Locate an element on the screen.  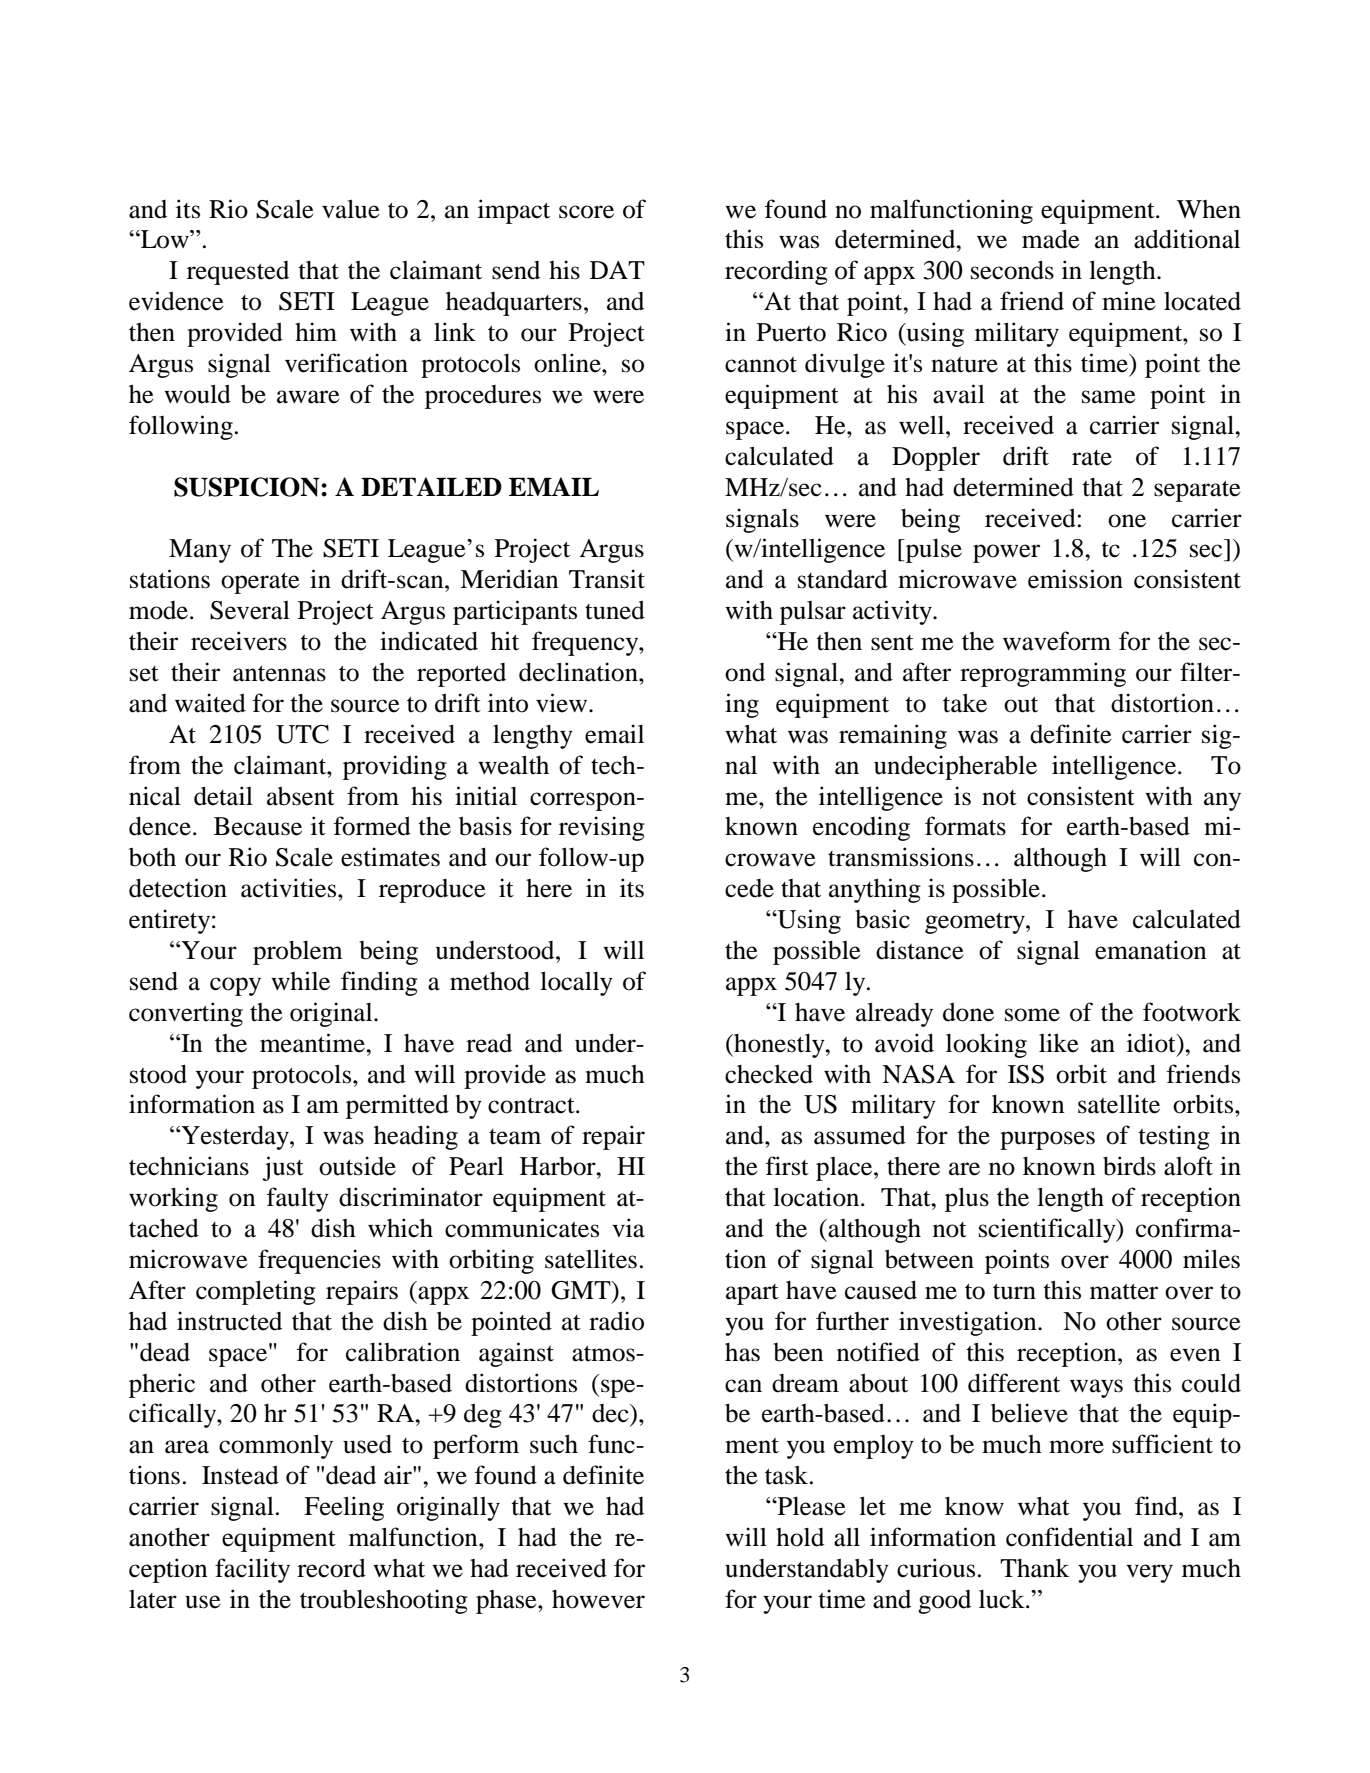
requested is located at coordinates (238, 273).
